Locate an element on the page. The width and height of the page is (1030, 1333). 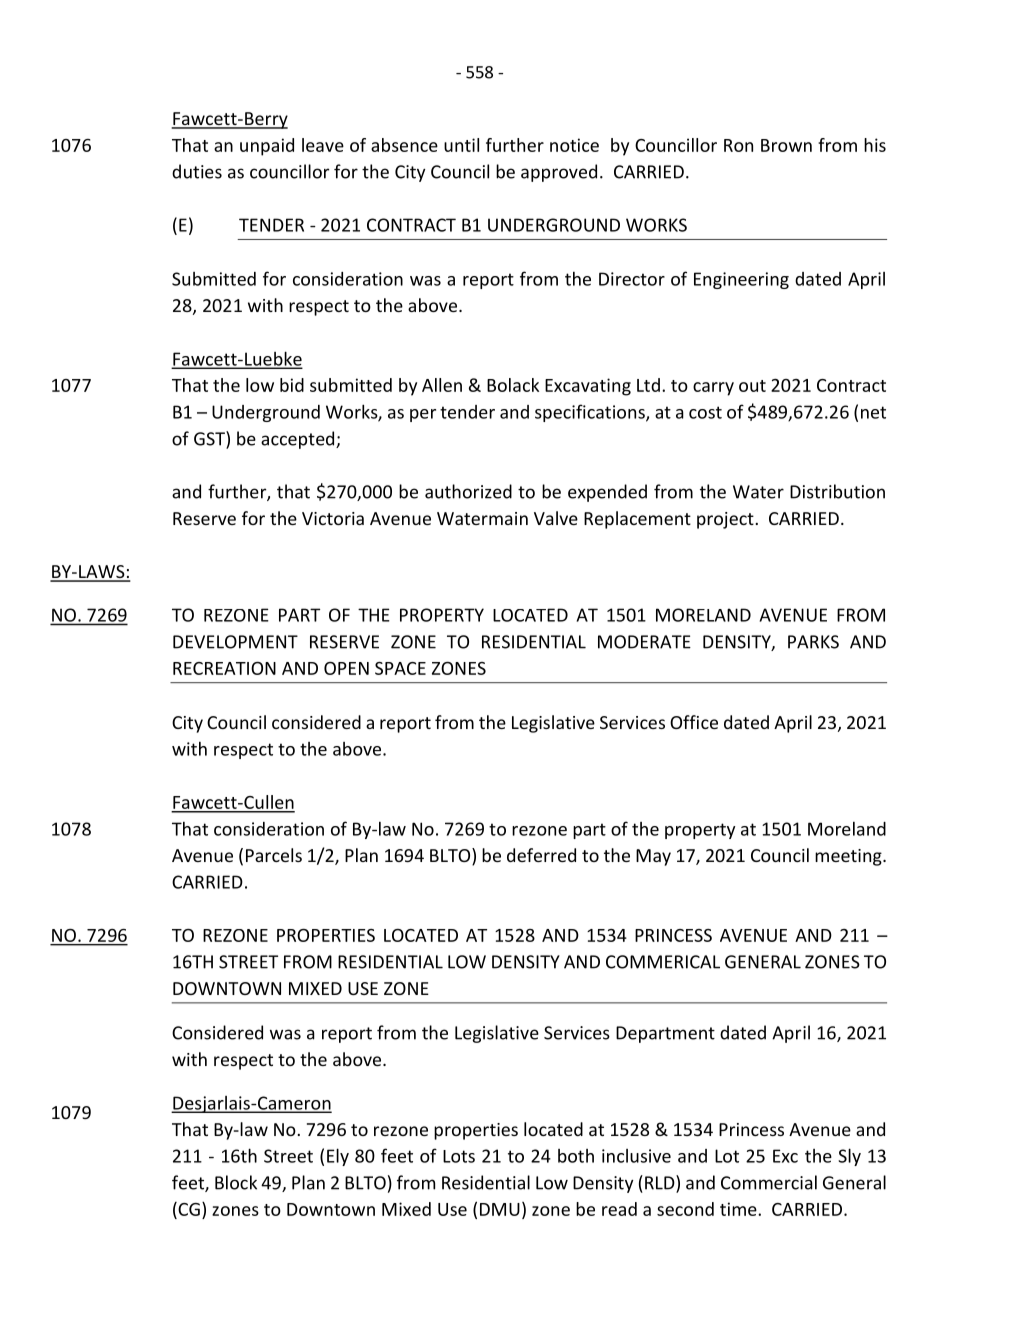
RECREATION is located at coordinates (224, 668).
